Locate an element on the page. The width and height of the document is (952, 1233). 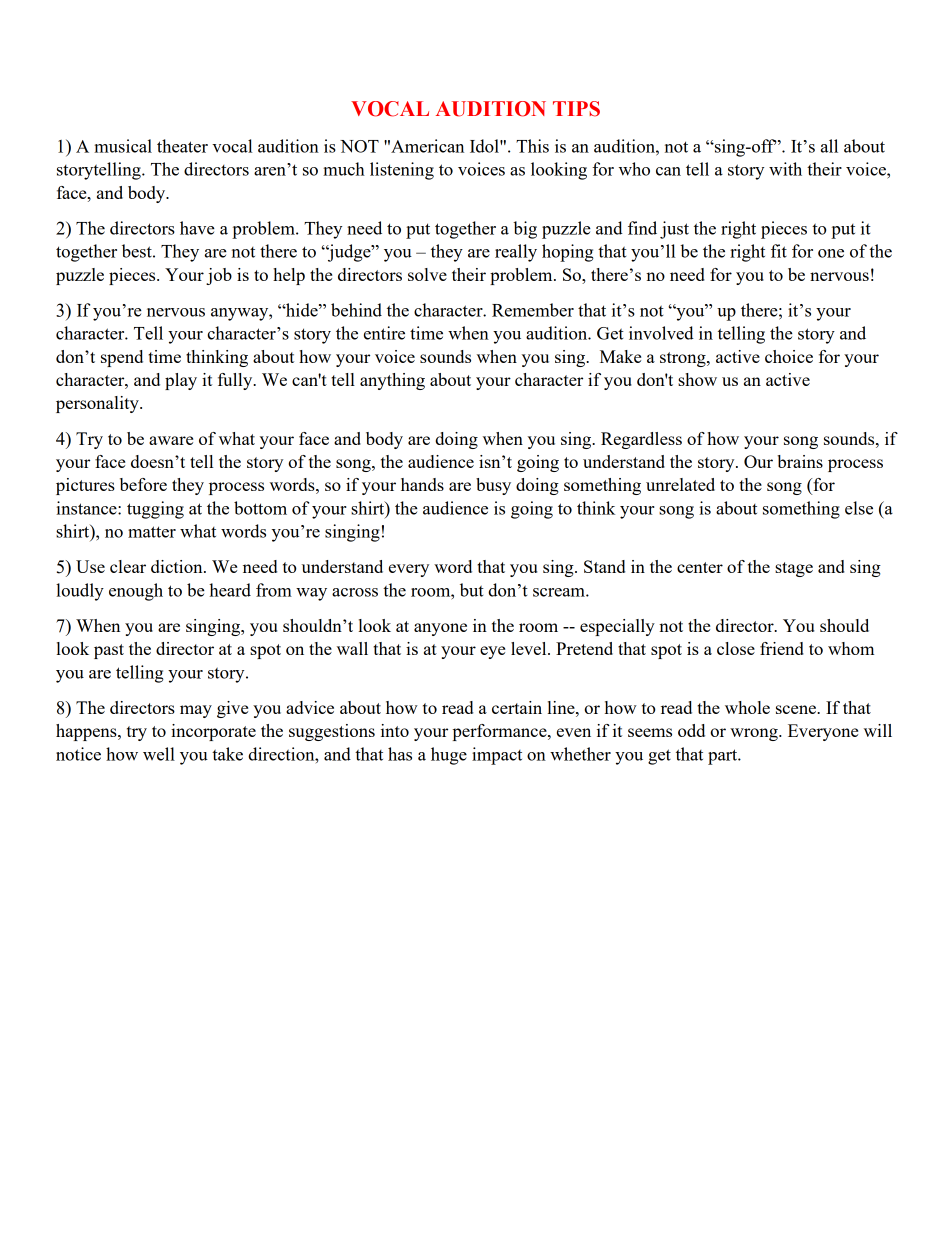
wrong is located at coordinates (755, 734).
